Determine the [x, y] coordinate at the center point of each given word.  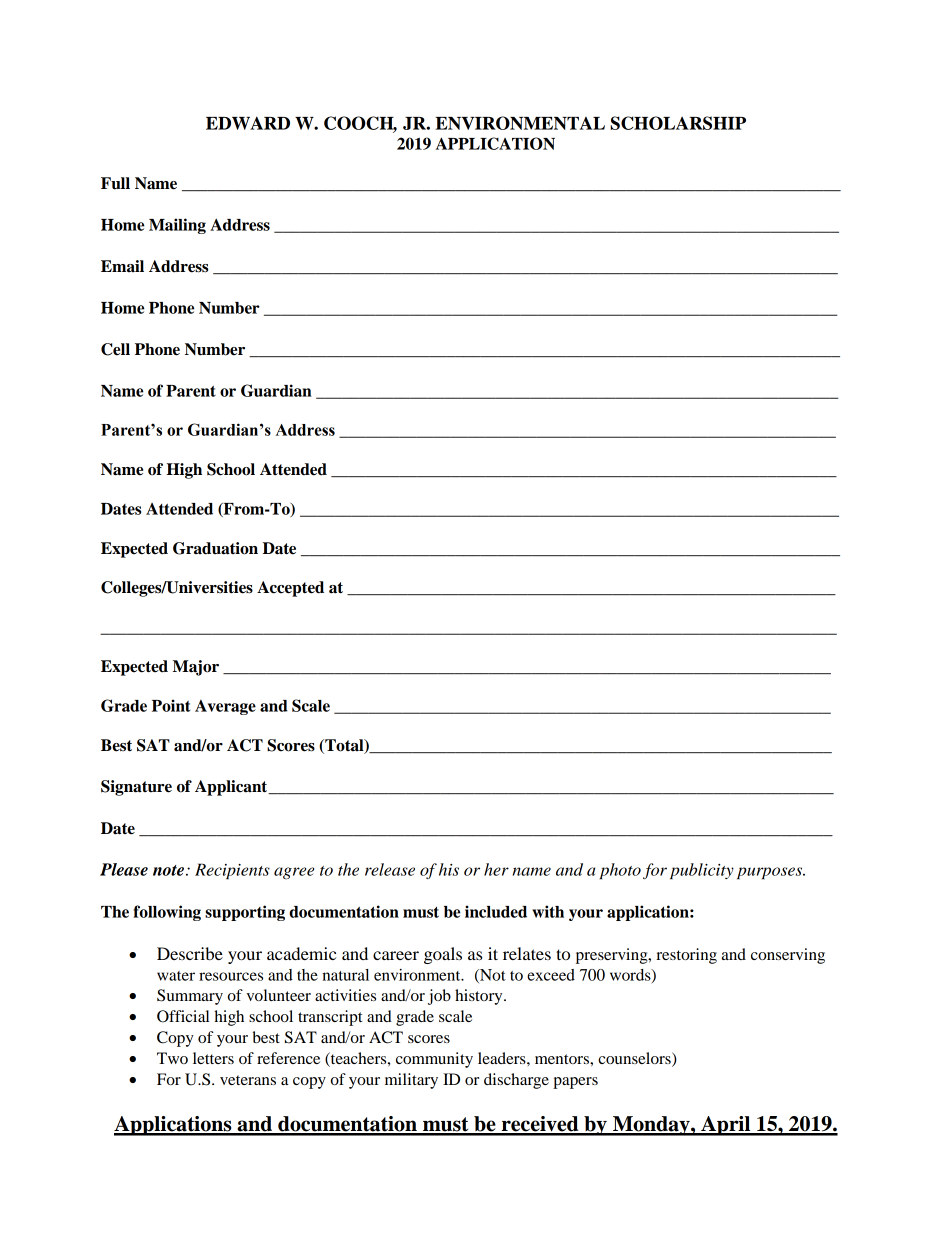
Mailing [177, 226]
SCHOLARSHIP [678, 123]
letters [213, 1058]
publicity [702, 871]
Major [196, 668]
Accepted [290, 589]
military [411, 1081]
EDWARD [248, 123]
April [726, 1126]
